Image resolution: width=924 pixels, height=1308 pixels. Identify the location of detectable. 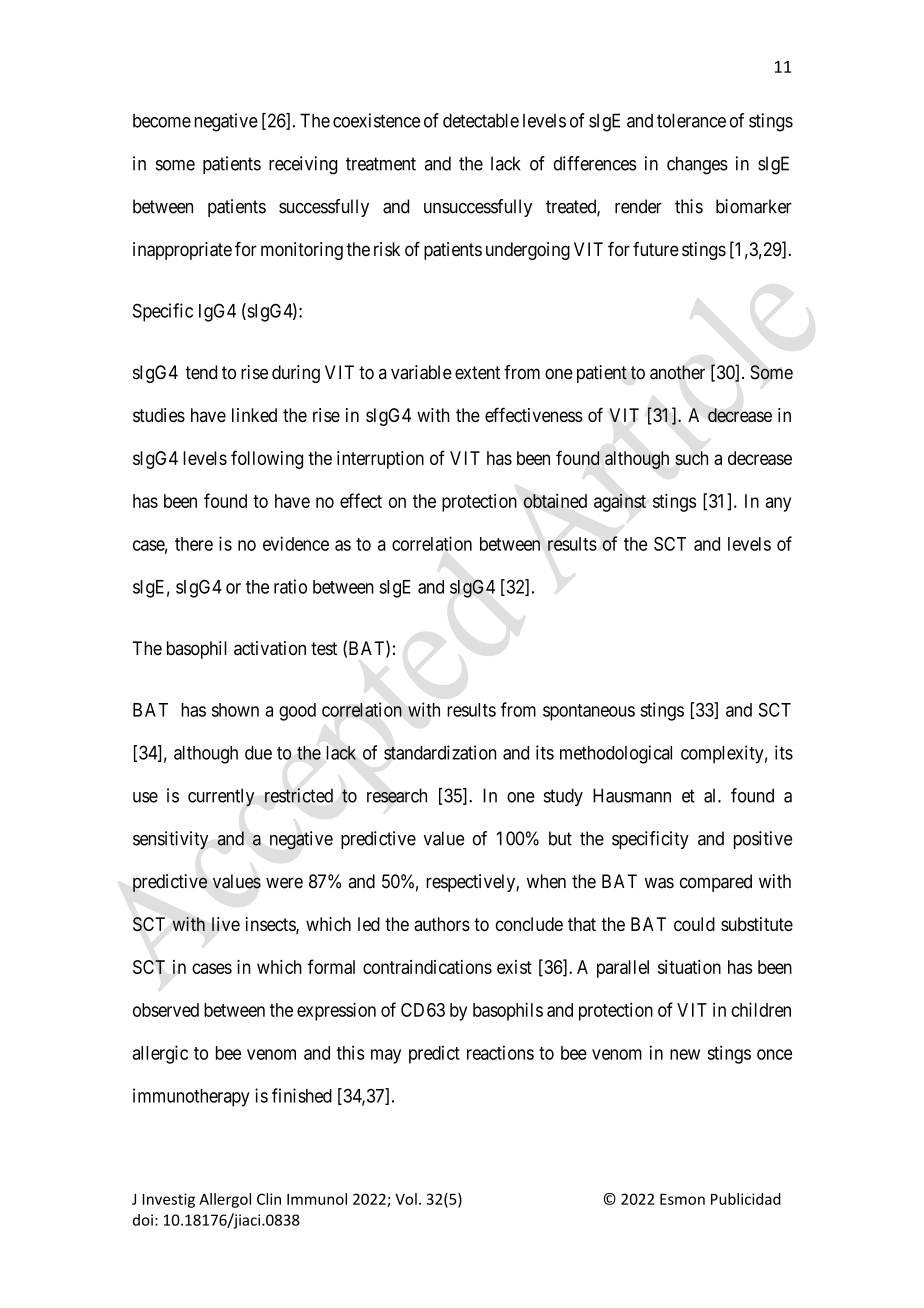
(481, 120).
